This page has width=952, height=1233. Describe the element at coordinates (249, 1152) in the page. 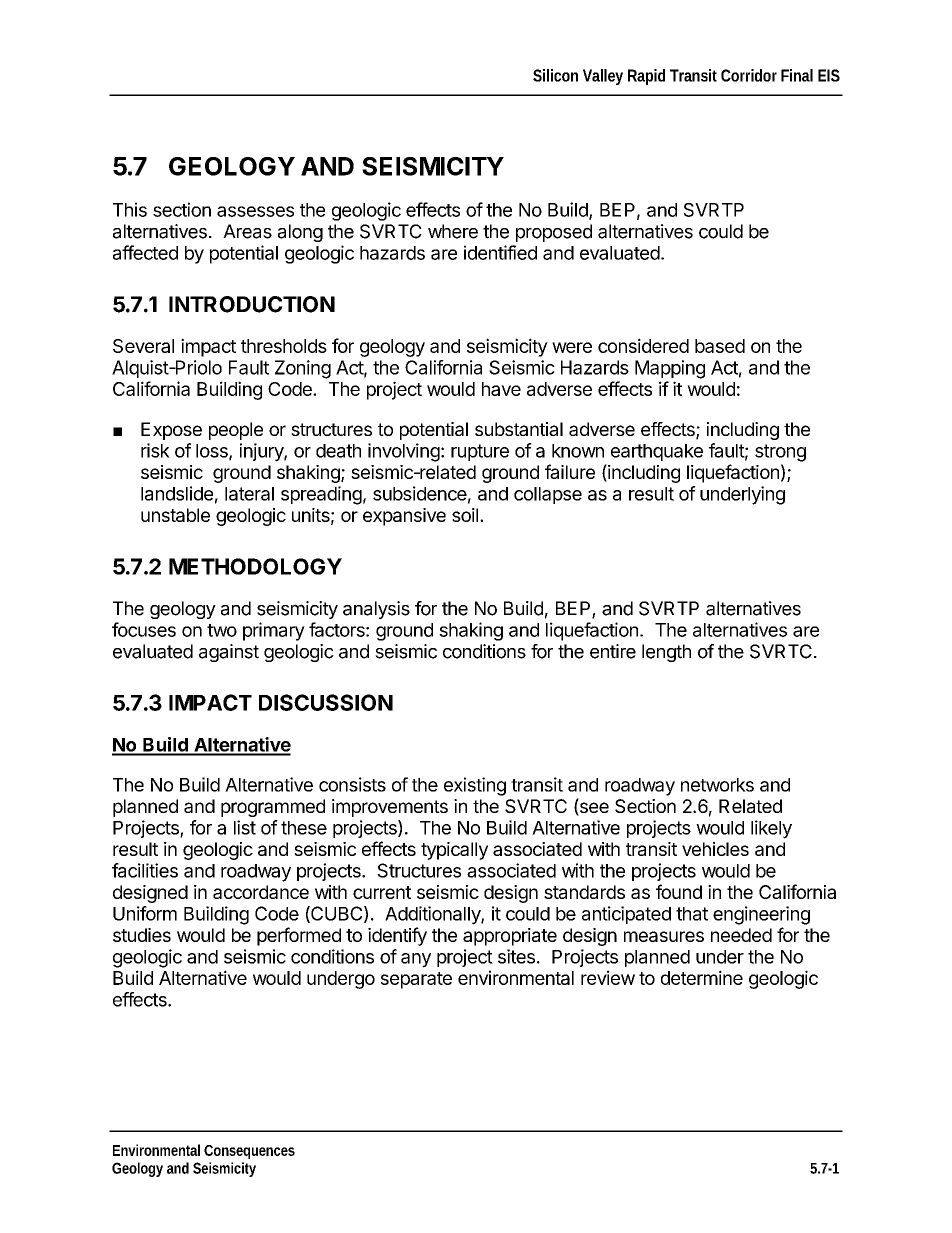

I see `Consequences` at that location.
